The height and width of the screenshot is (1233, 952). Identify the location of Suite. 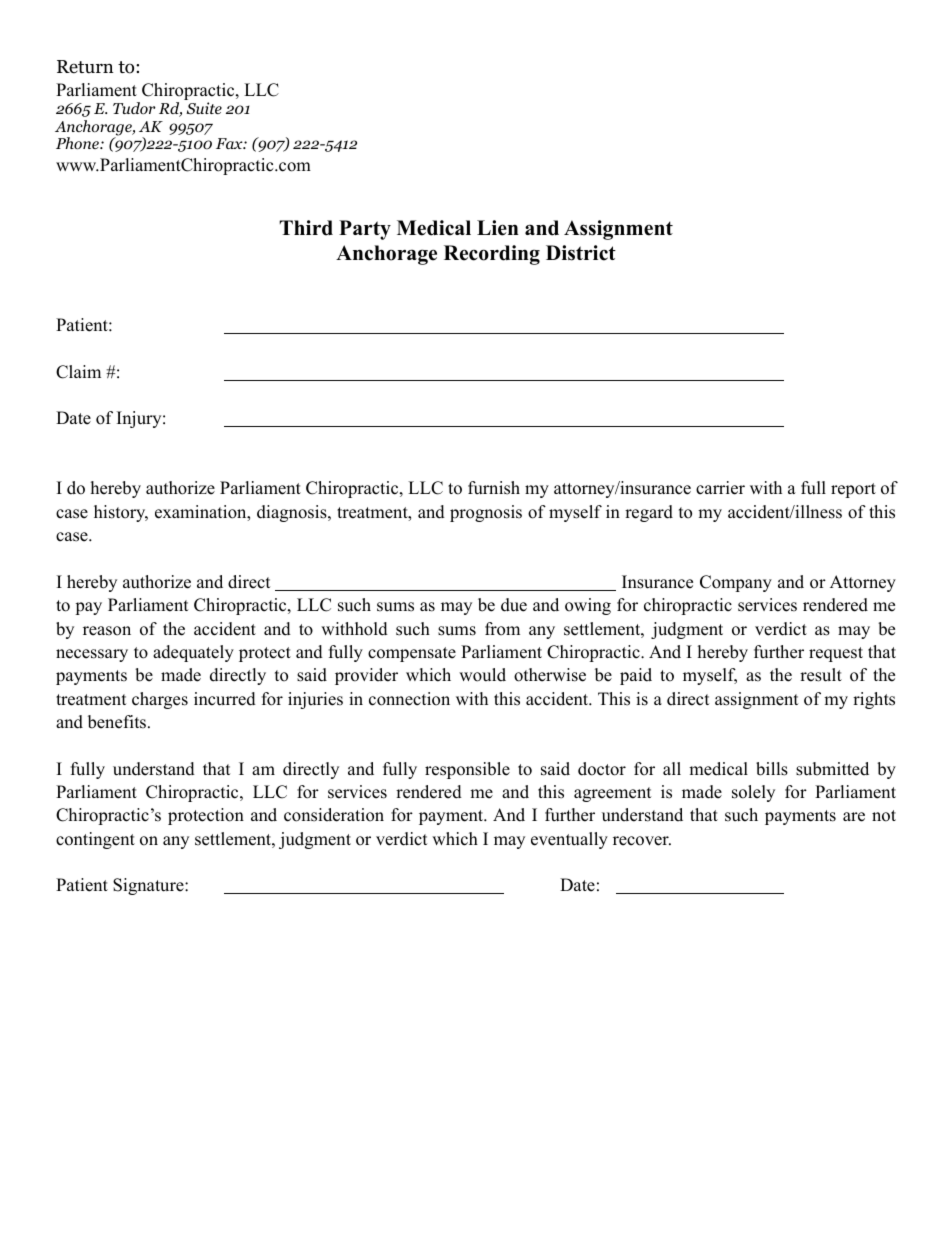
(204, 108).
